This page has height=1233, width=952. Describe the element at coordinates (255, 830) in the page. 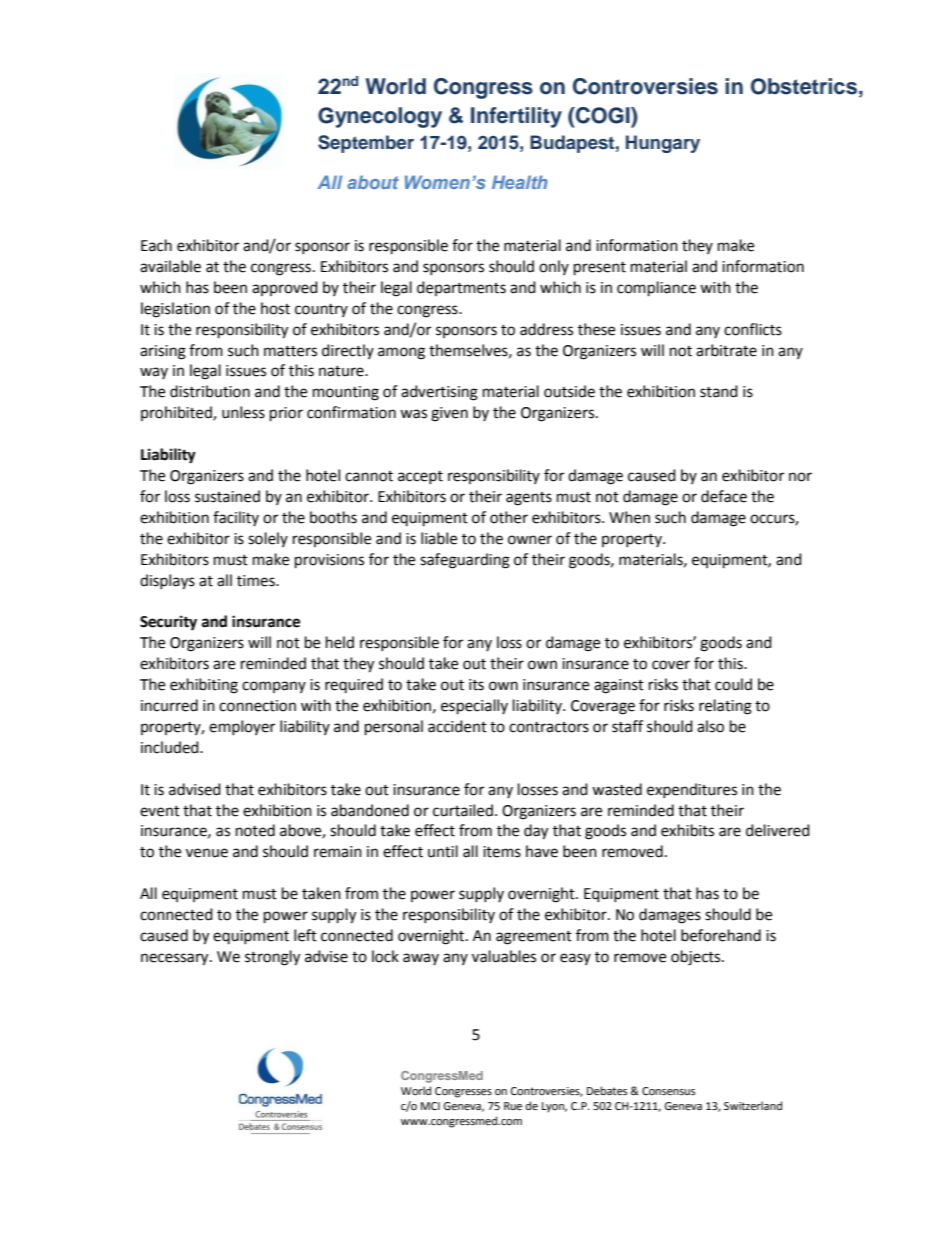

I see `noted` at that location.
